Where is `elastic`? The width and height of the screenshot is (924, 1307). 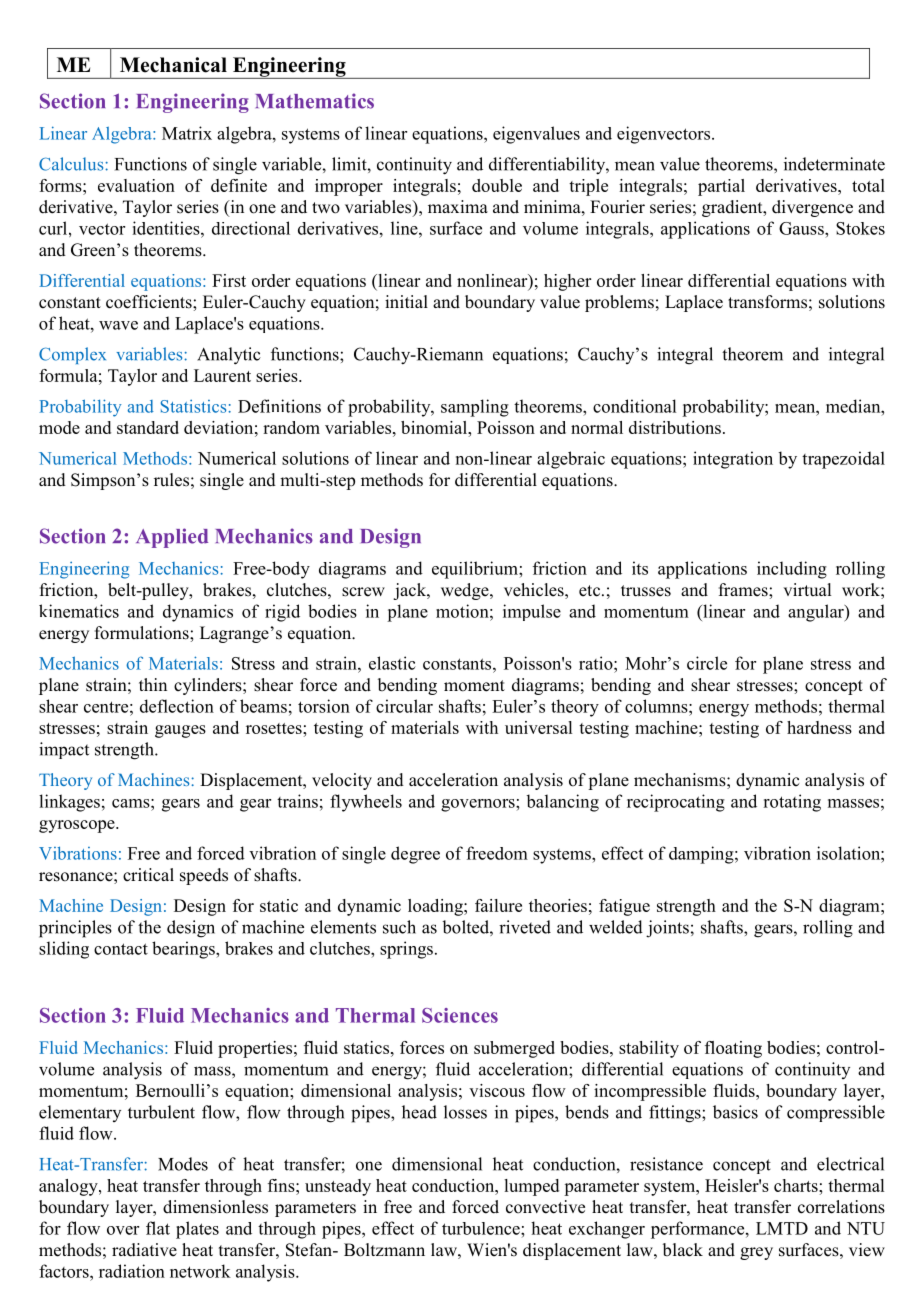
elastic is located at coordinates (392, 663).
